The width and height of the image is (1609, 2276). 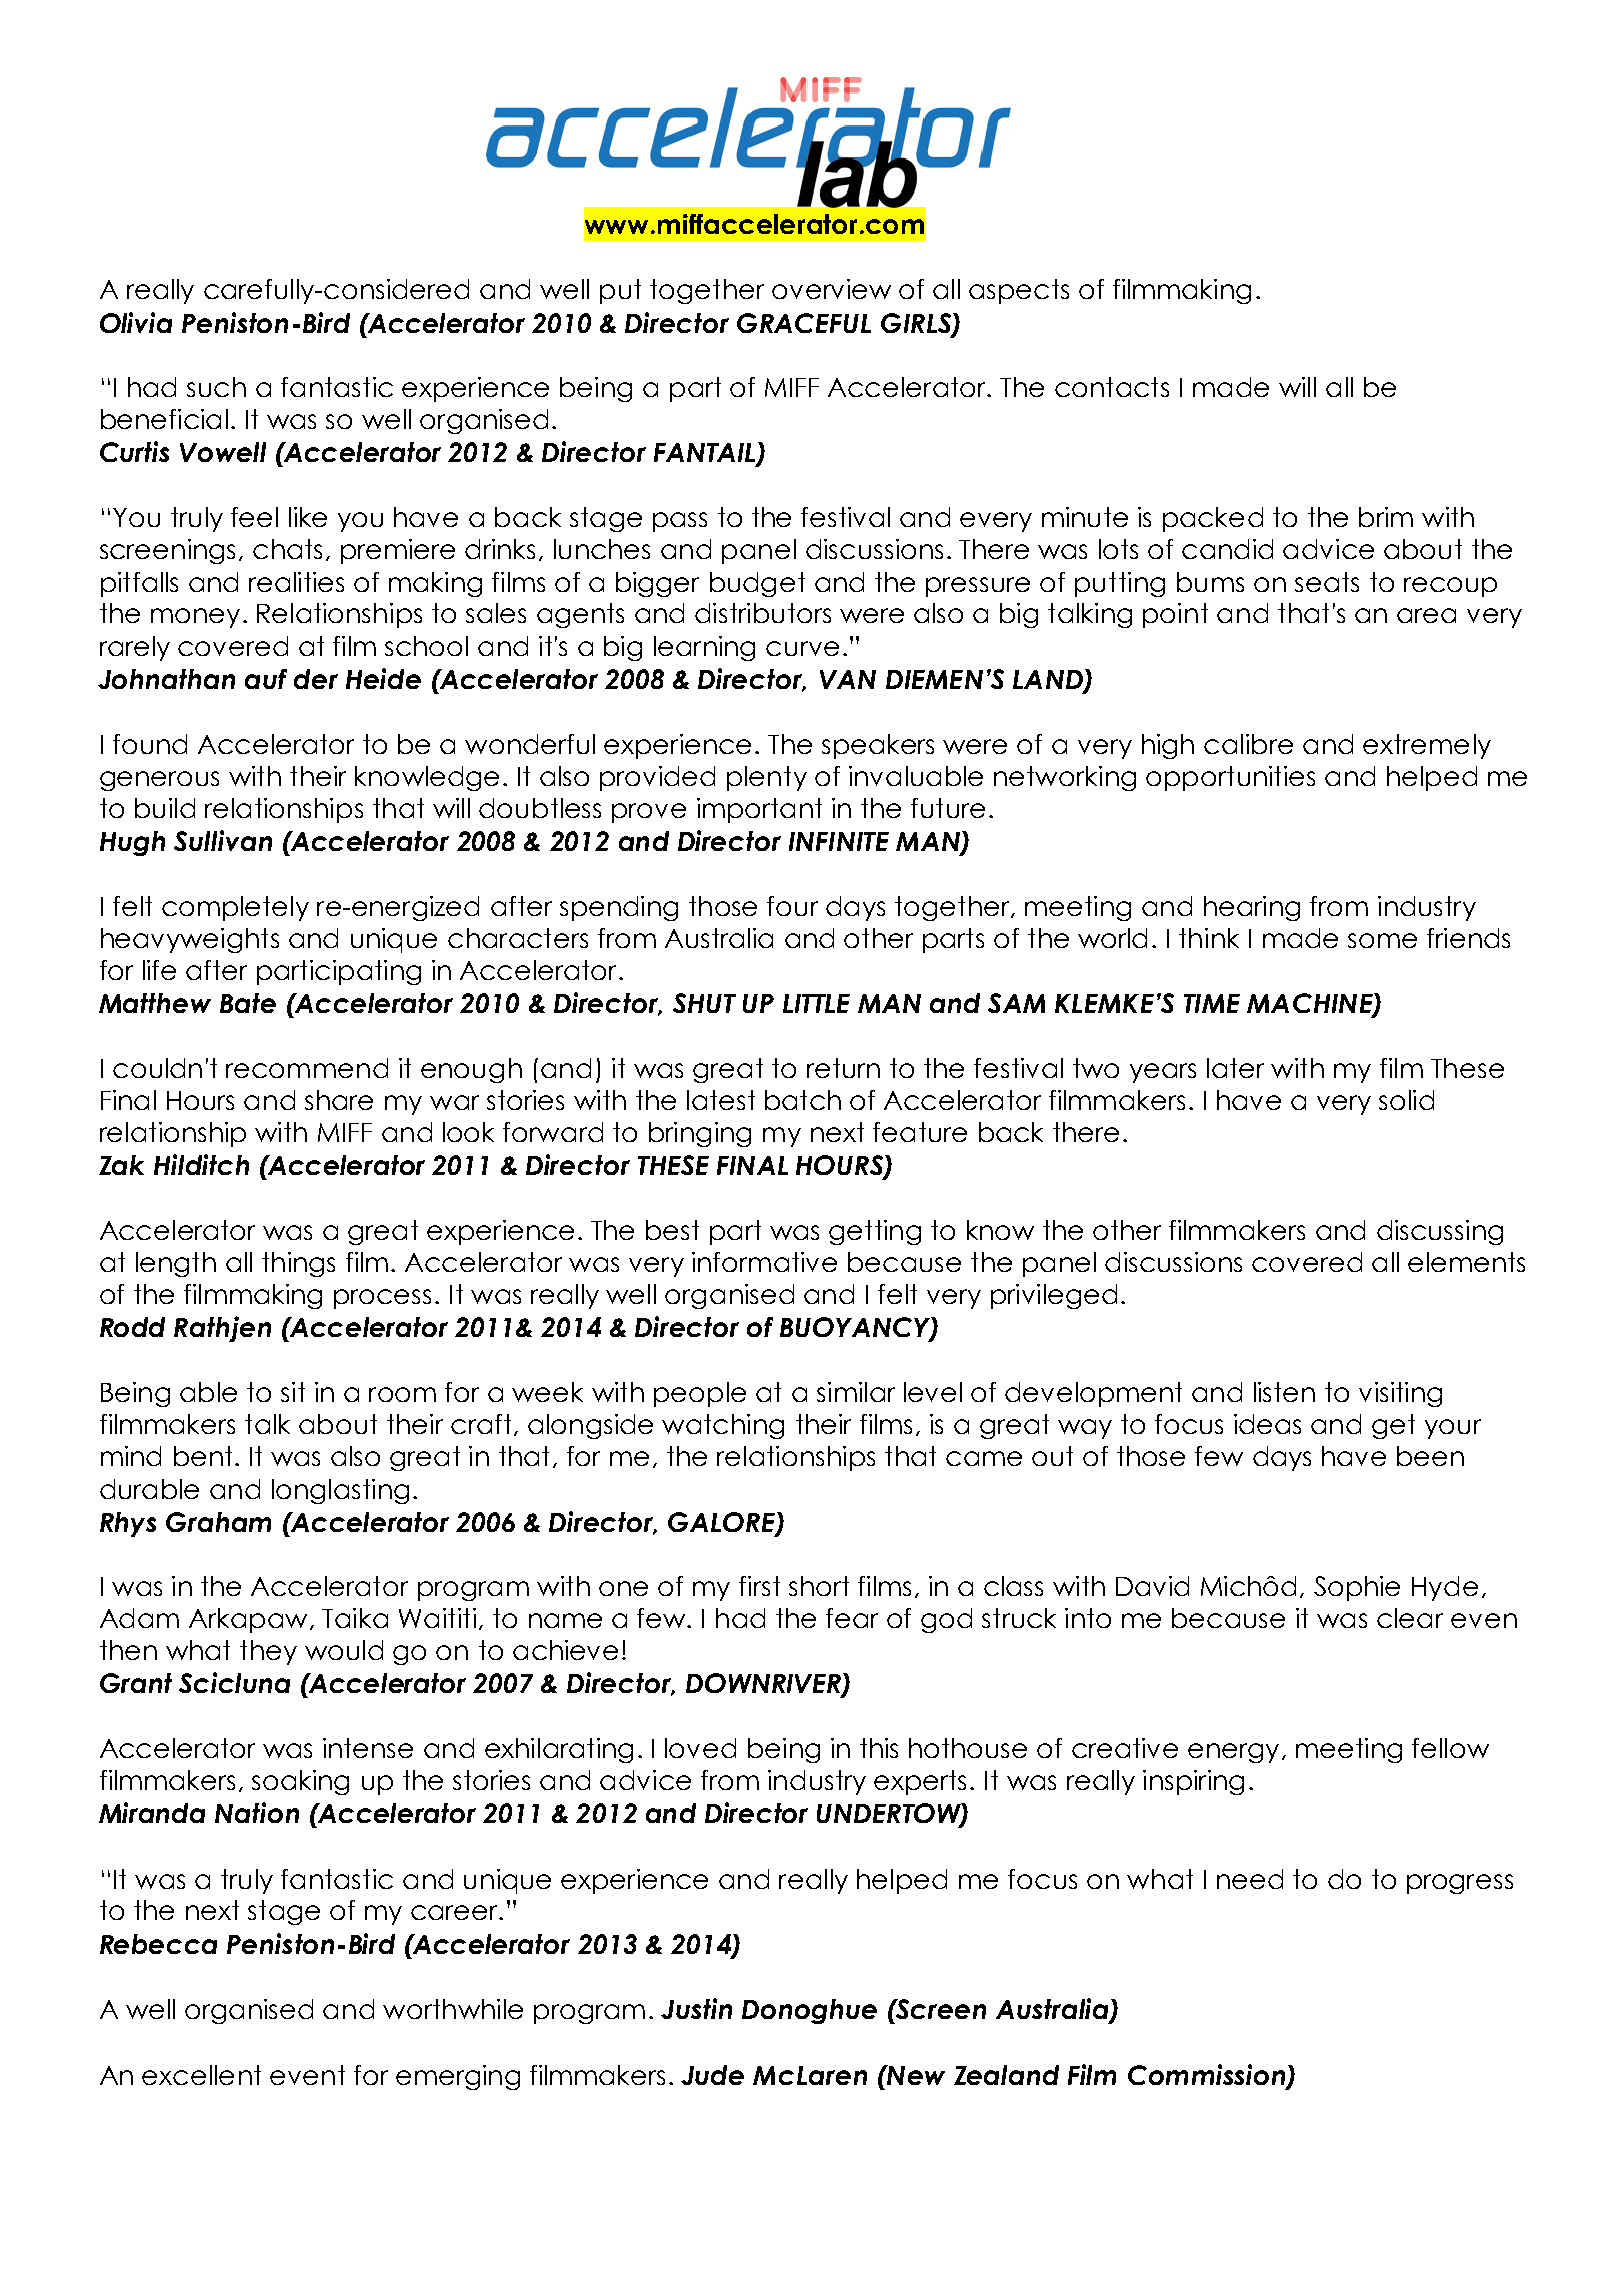 I want to click on GRACEFUL, so click(x=804, y=323).
